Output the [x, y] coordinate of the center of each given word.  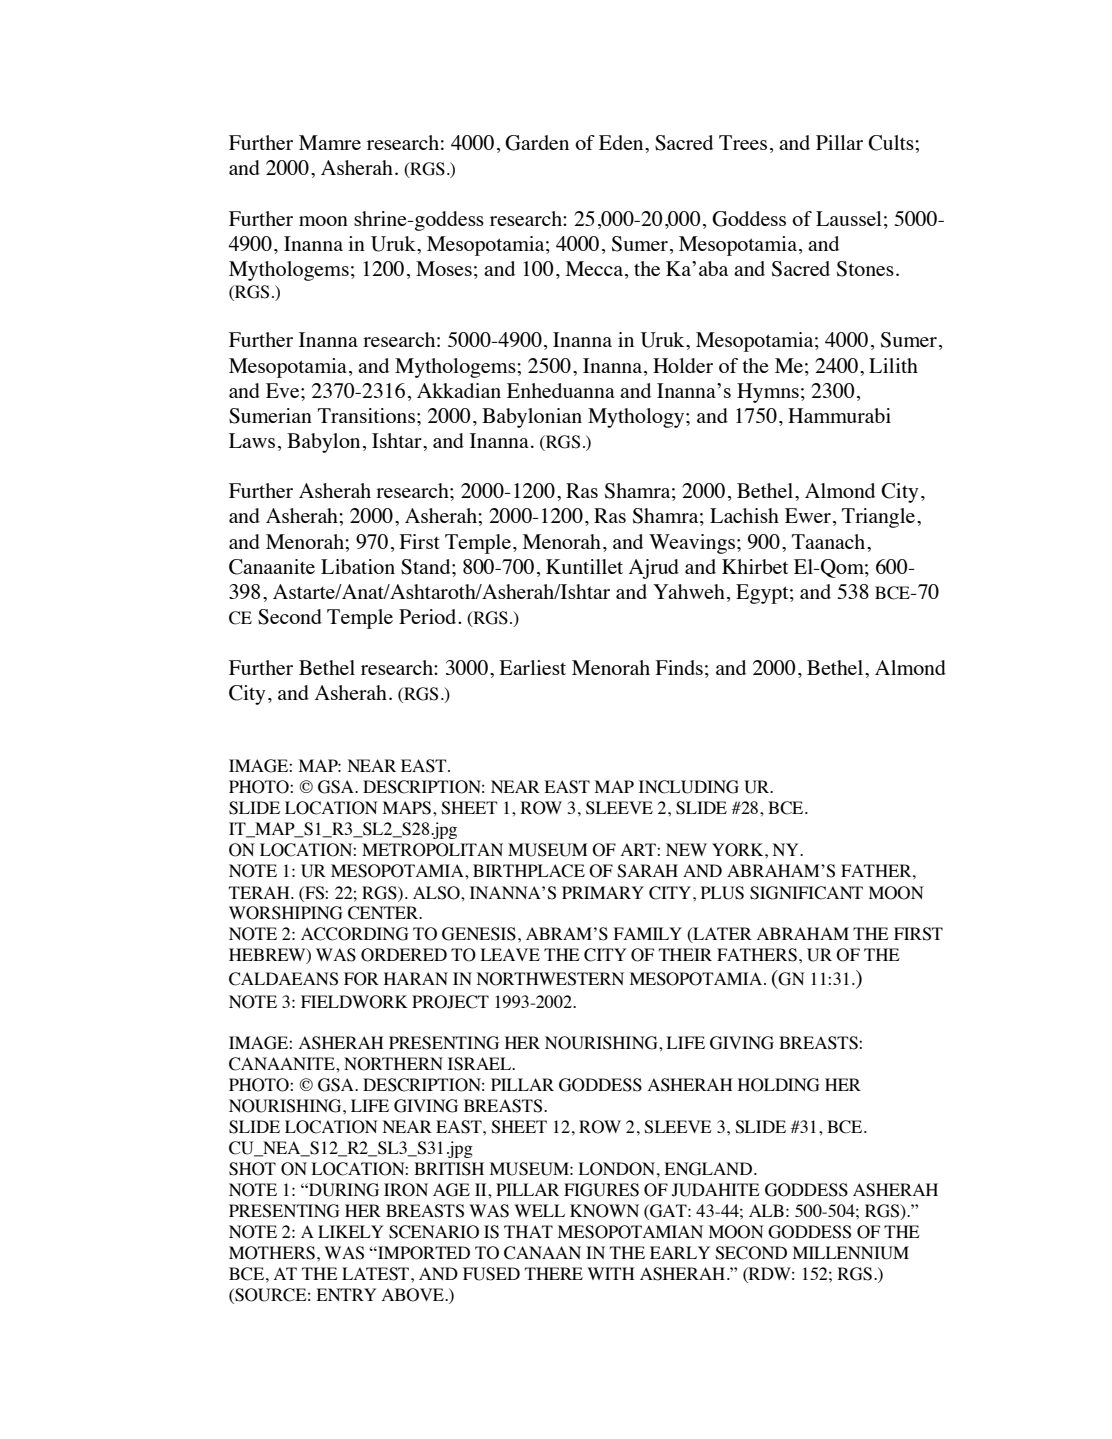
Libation [358, 566]
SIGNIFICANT [806, 893]
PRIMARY [603, 892]
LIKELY [350, 1231]
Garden [537, 143]
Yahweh [689, 591]
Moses [444, 268]
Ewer [808, 515]
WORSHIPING [286, 913]
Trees [743, 142]
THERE [554, 1273]
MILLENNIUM [851, 1253]
